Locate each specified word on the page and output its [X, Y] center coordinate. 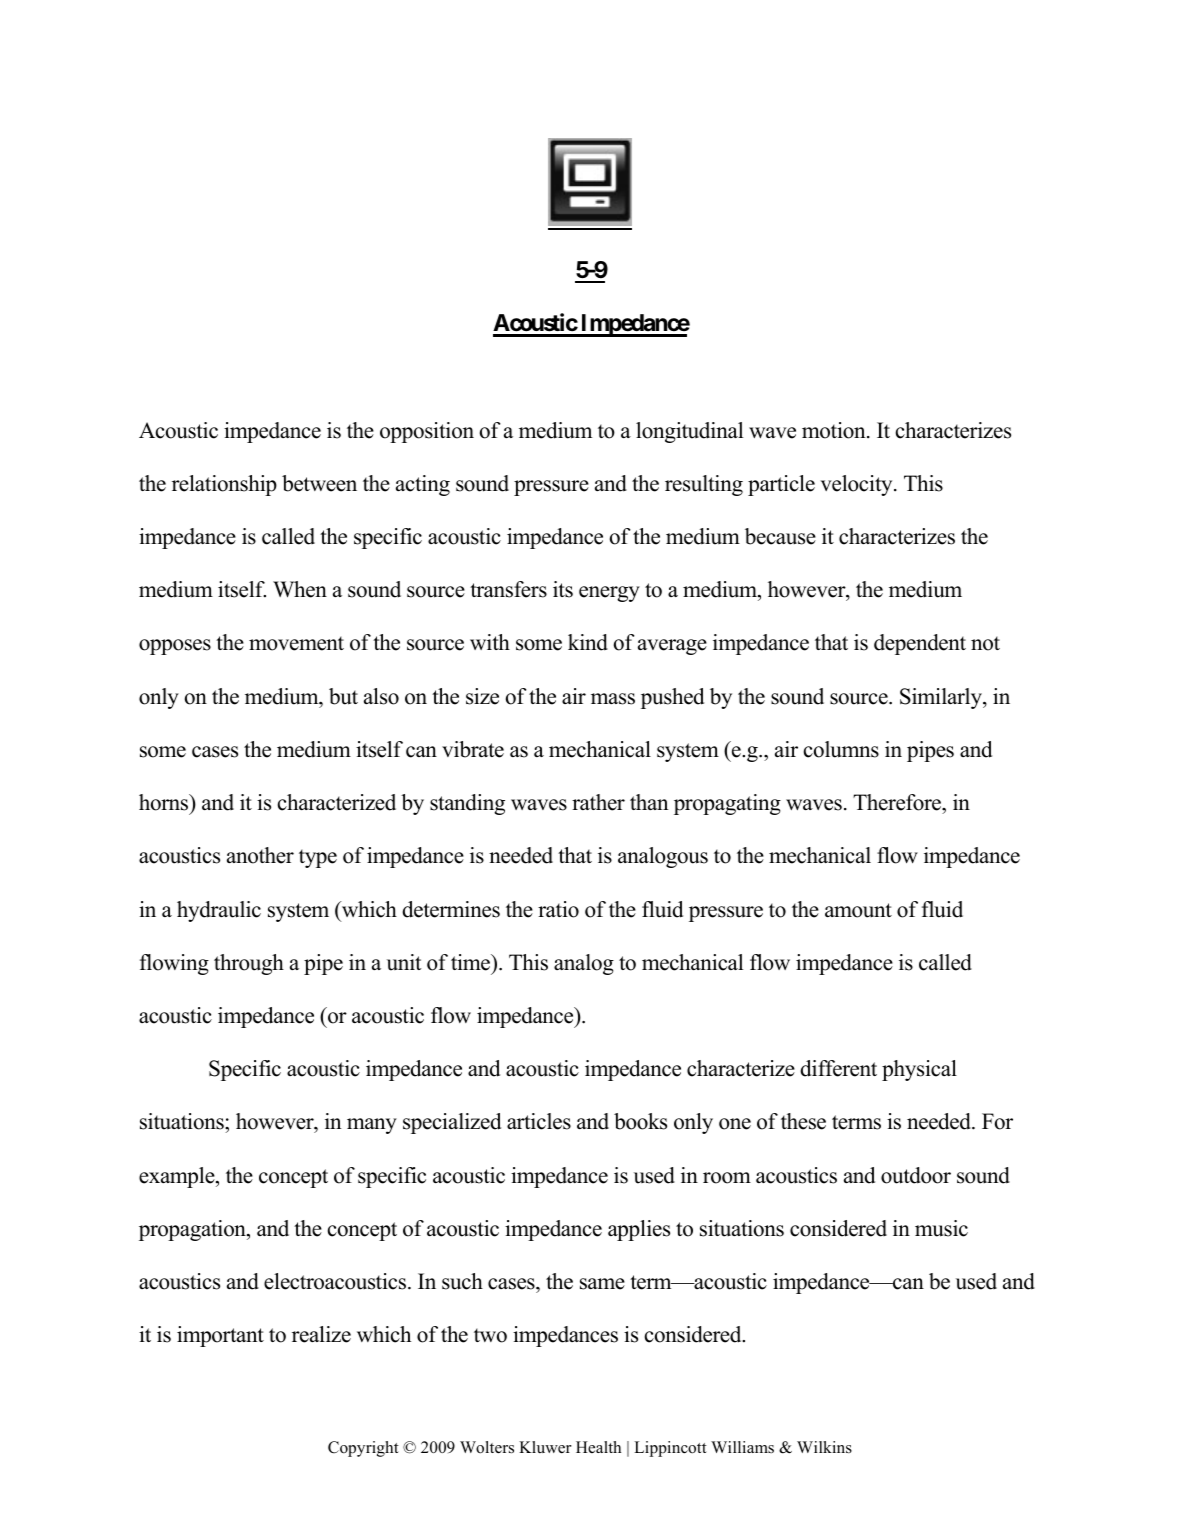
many [372, 1126]
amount [858, 910]
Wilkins [824, 1447]
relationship [224, 485]
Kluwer [545, 1447]
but [343, 696]
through [249, 964]
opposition [427, 432]
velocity [857, 485]
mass [613, 699]
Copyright [363, 1449]
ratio [558, 909]
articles [539, 1121]
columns [841, 749]
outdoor [916, 1175]
